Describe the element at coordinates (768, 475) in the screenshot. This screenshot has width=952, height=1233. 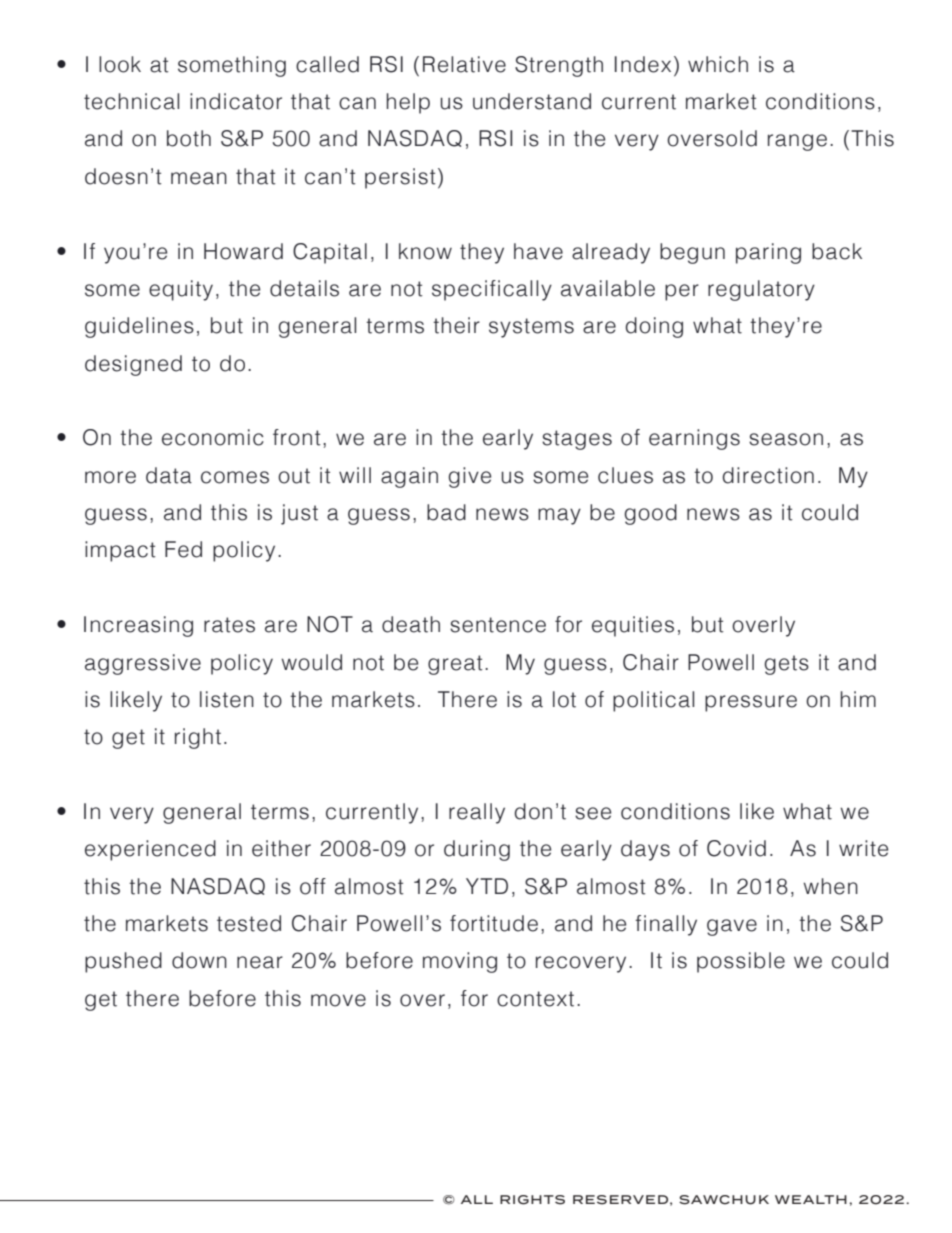
I see `direction` at that location.
